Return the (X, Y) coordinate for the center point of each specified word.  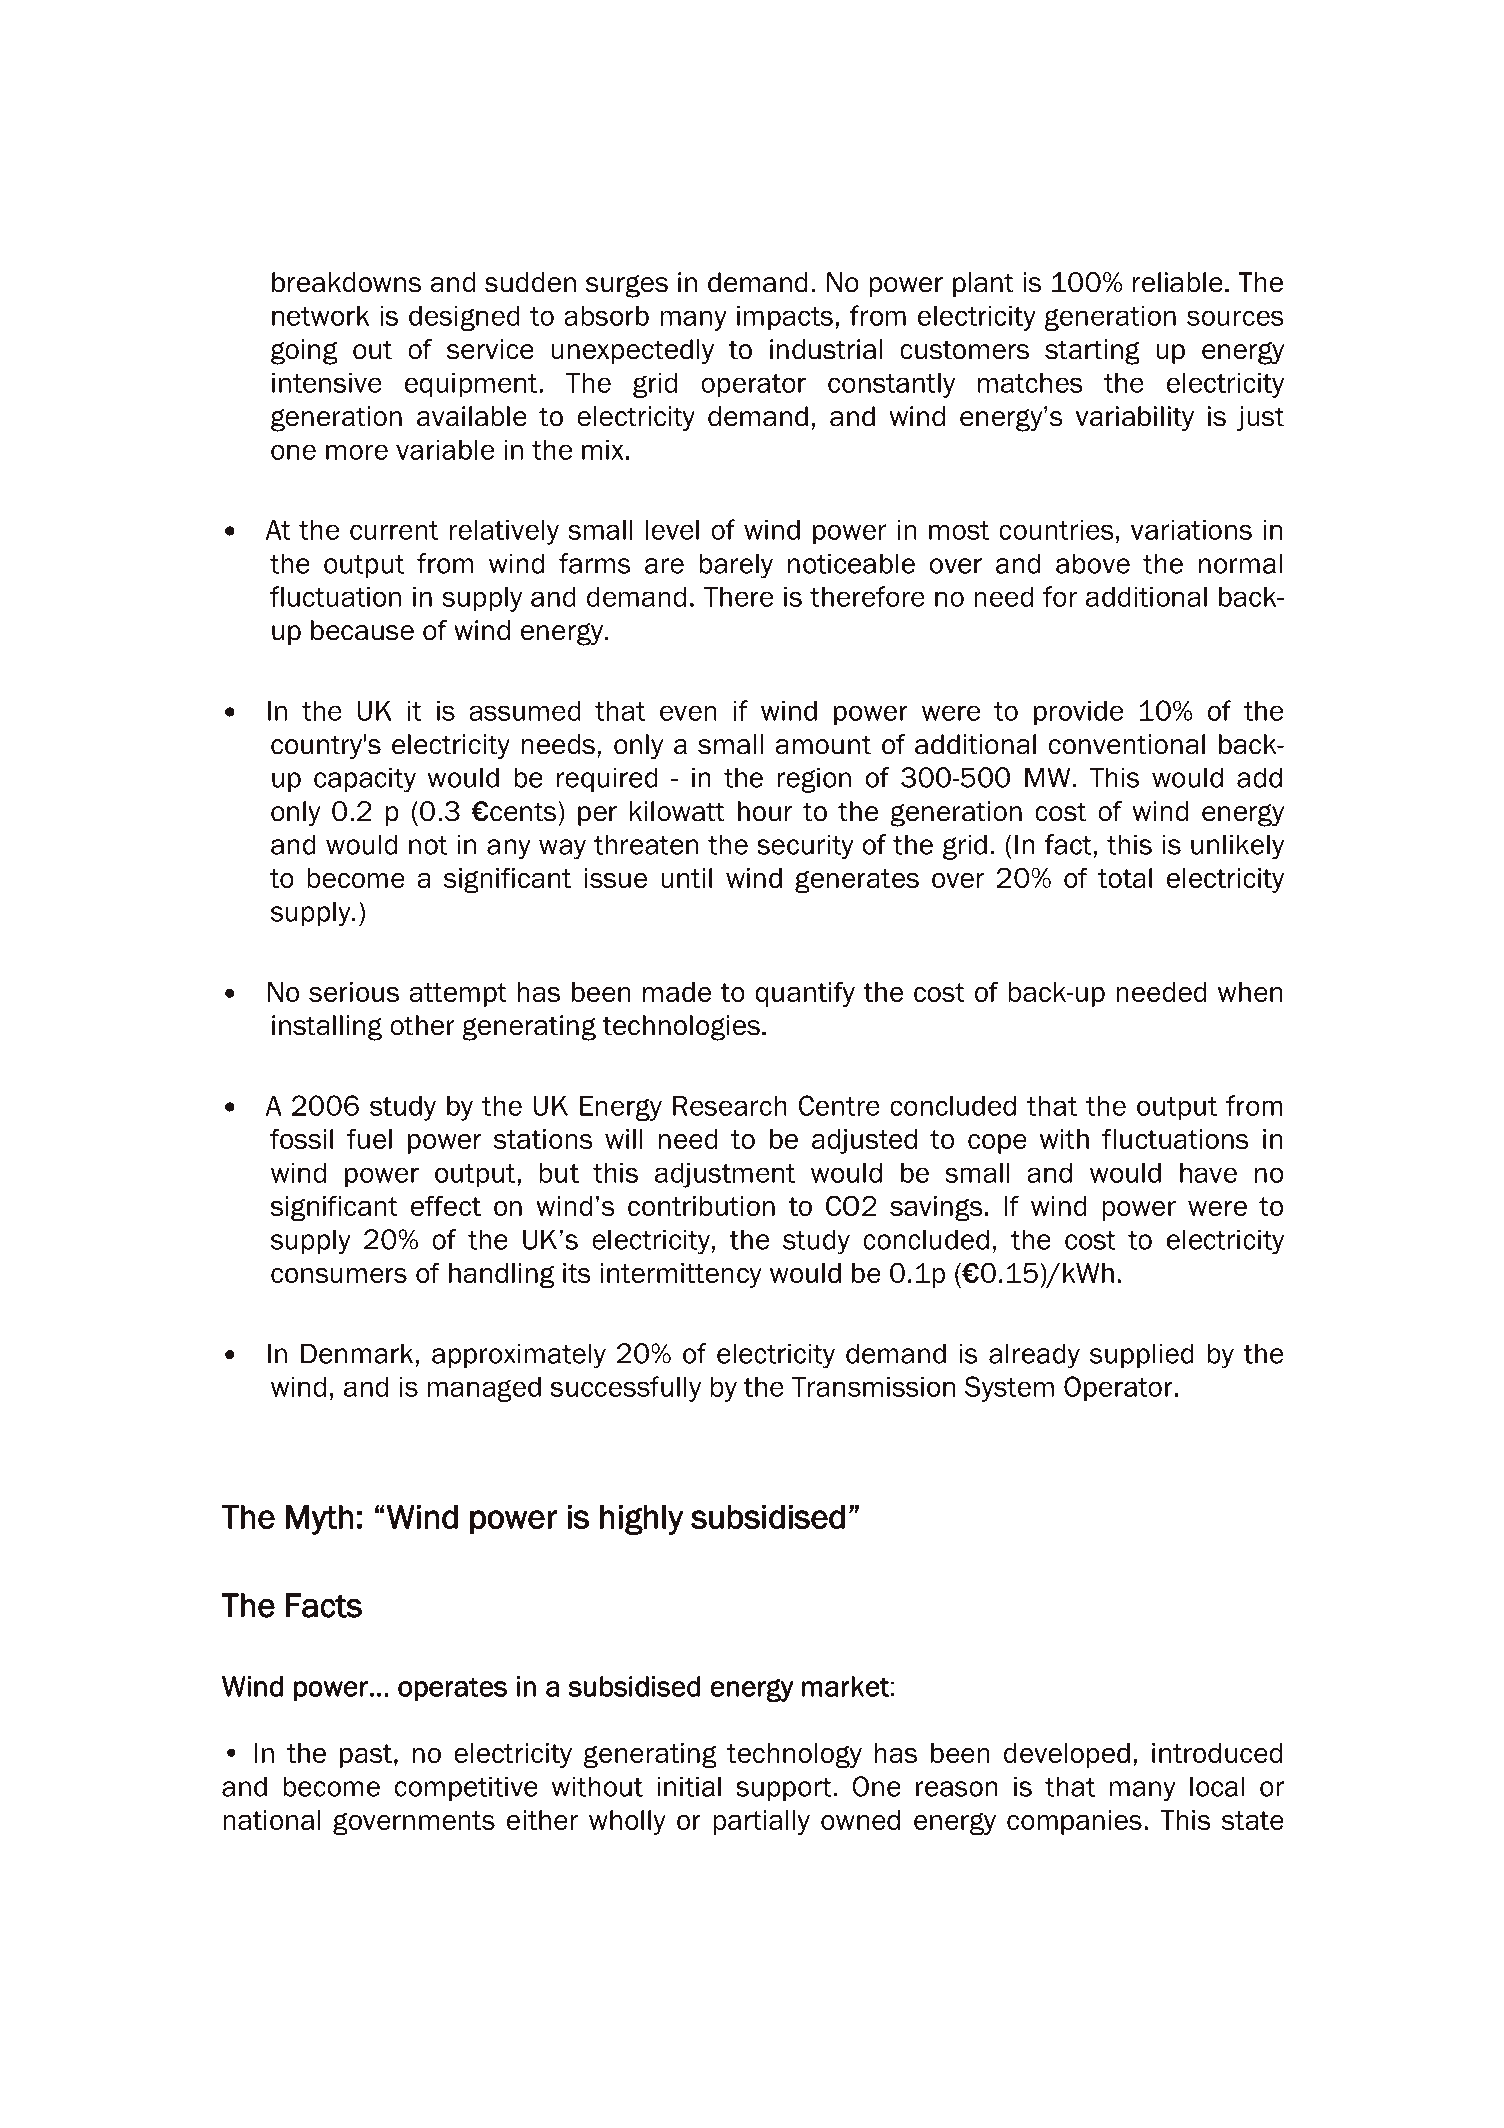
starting (1092, 352)
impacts (785, 318)
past (366, 1756)
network (320, 316)
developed (1067, 1755)
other (422, 1025)
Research (730, 1106)
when (1250, 992)
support (785, 1789)
